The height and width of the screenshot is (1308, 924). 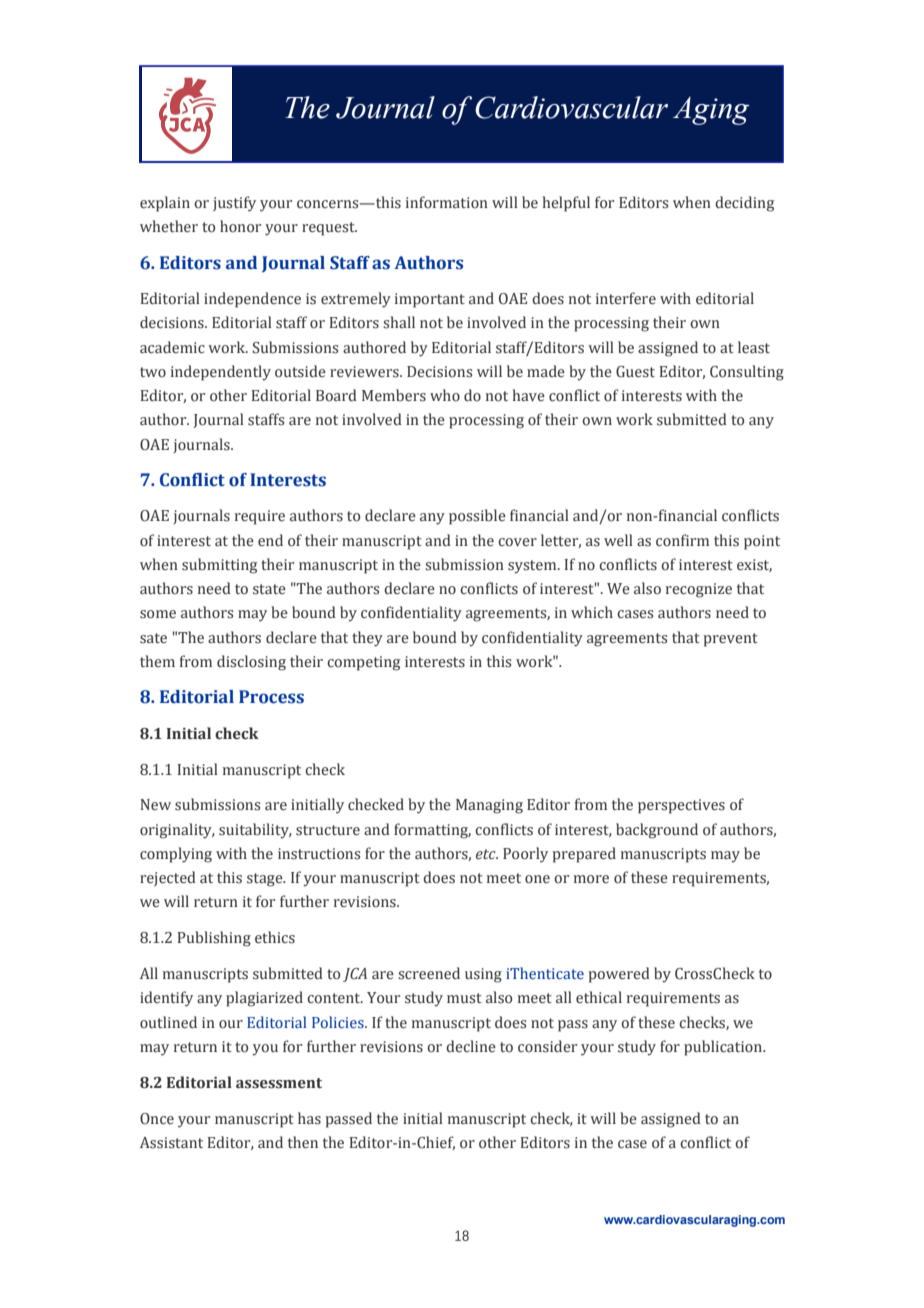 What do you see at coordinates (682, 540) in the screenshot?
I see `confirm` at bounding box center [682, 540].
